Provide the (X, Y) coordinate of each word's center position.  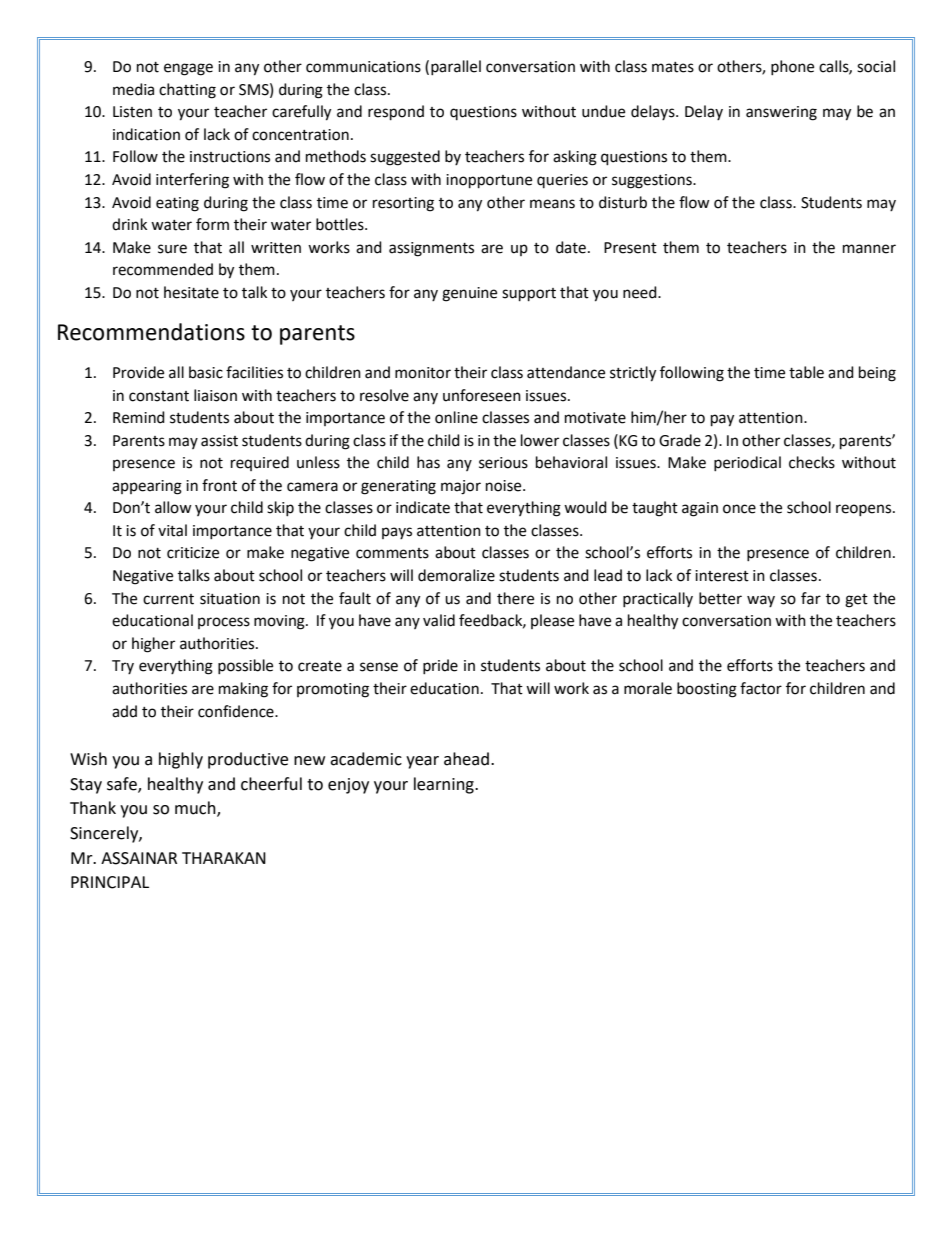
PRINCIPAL (110, 882)
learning (445, 785)
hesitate (191, 292)
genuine (469, 294)
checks (812, 462)
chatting (187, 91)
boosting (707, 690)
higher (153, 645)
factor (761, 688)
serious (503, 463)
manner (869, 249)
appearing (147, 487)
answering (781, 113)
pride (440, 666)
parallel (456, 67)
